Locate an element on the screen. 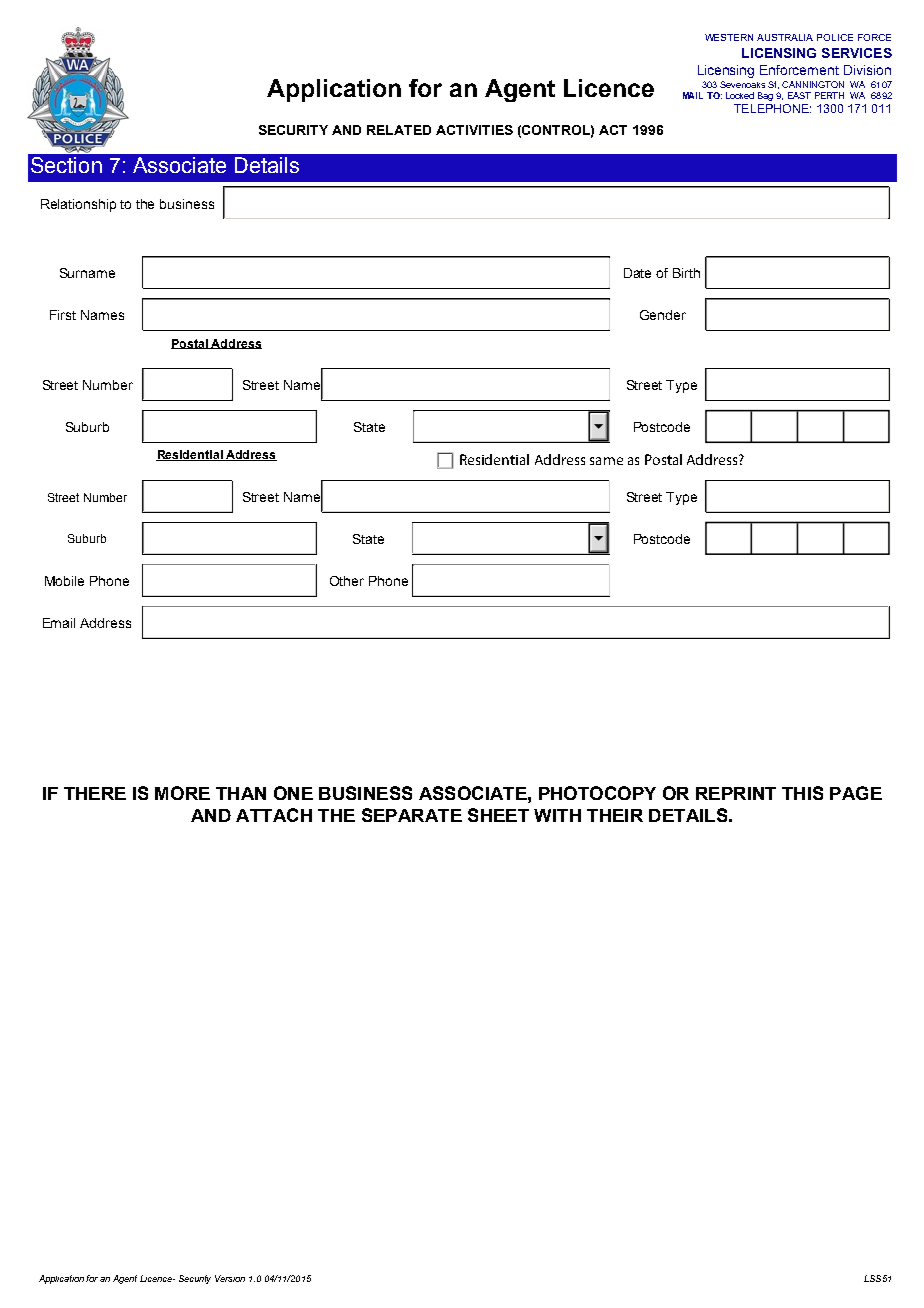 The image size is (924, 1308). Other is located at coordinates (347, 581).
